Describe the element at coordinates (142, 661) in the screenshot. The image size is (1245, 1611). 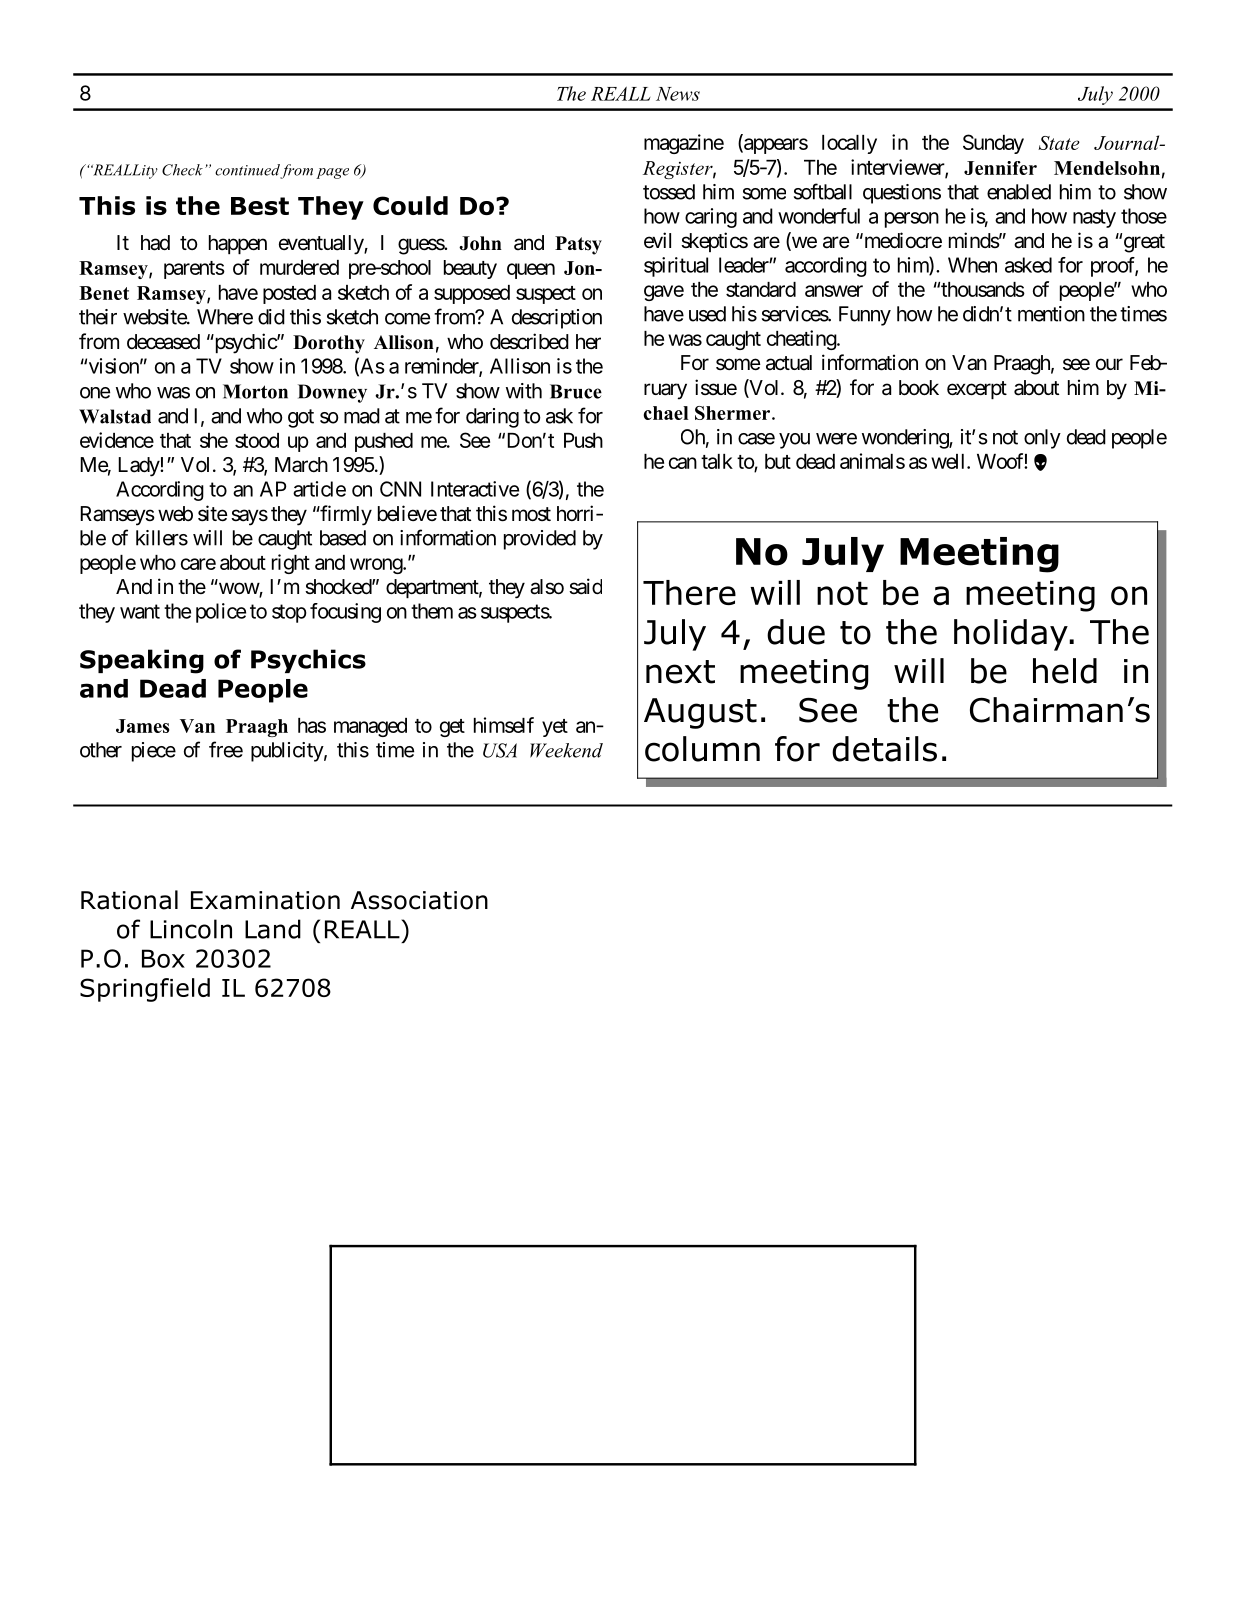
I see `Speaking` at that location.
